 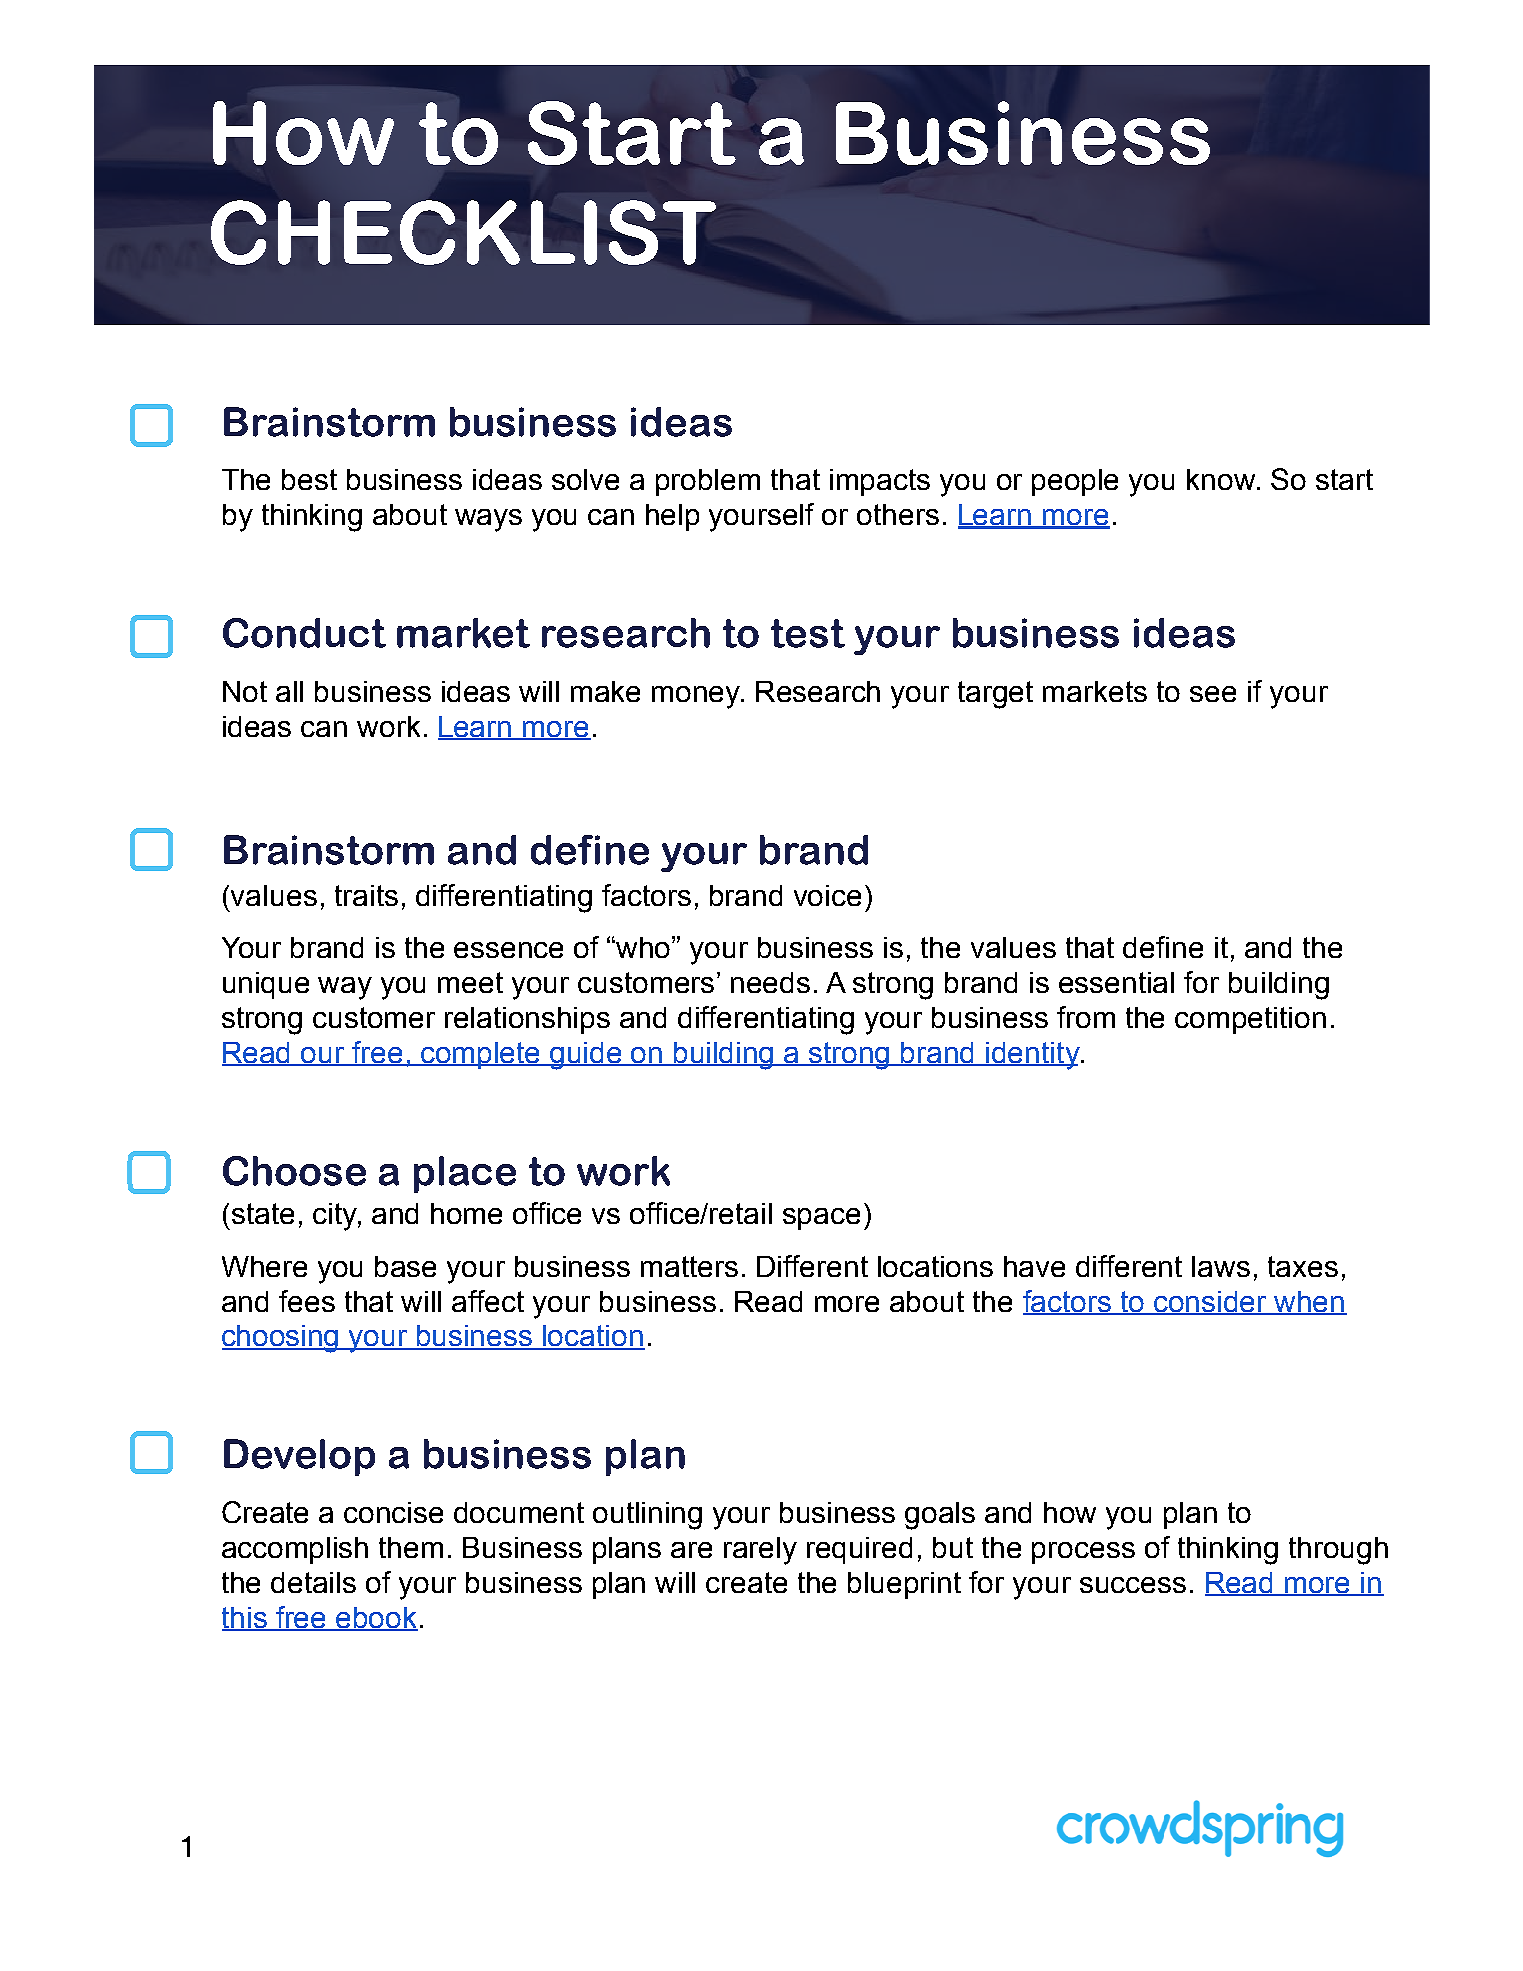 What do you see at coordinates (808, 633) in the image?
I see `test` at bounding box center [808, 633].
